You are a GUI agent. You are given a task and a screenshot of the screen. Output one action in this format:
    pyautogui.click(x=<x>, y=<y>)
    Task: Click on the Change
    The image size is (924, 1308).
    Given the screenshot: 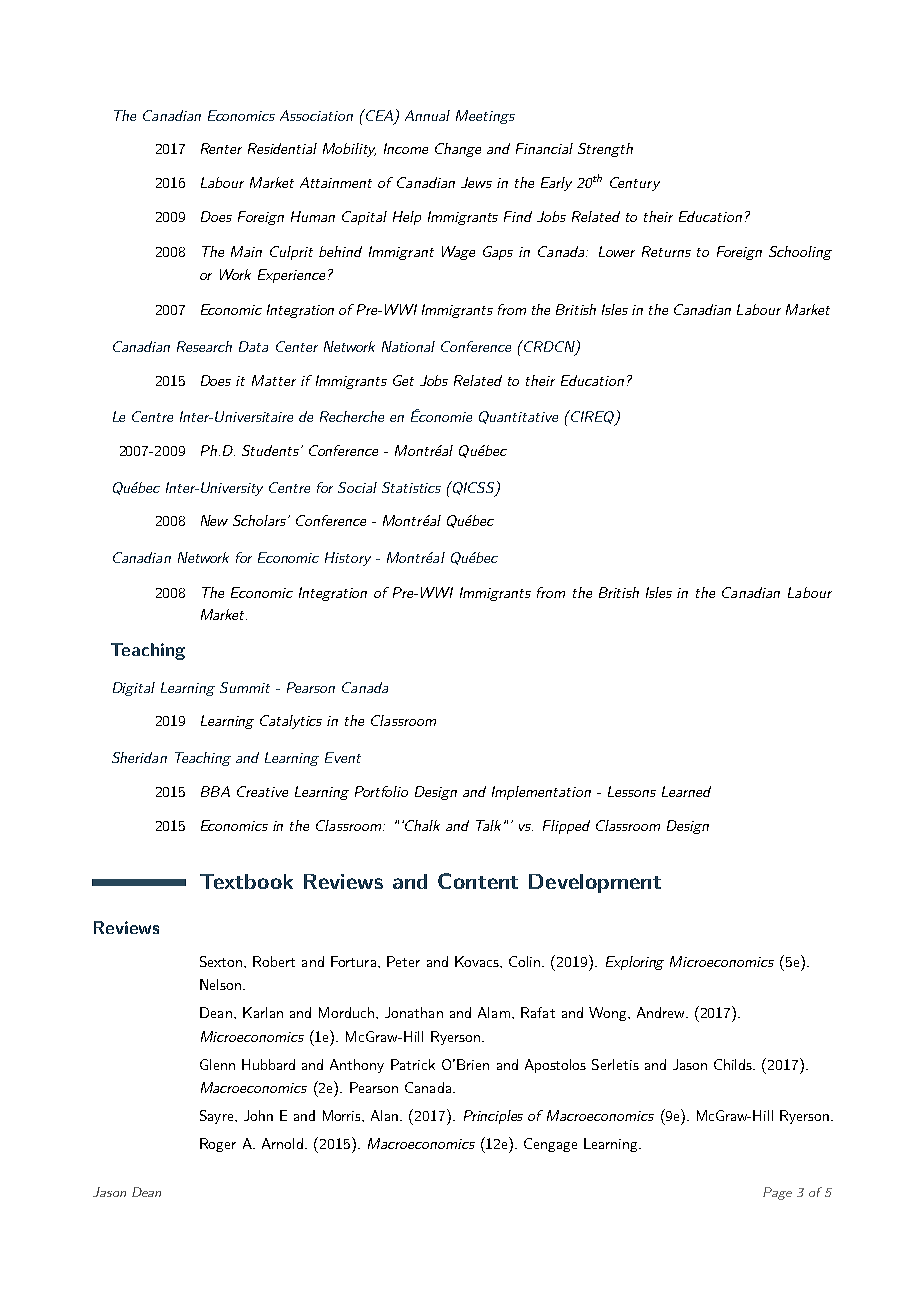 What is the action you would take?
    pyautogui.click(x=458, y=150)
